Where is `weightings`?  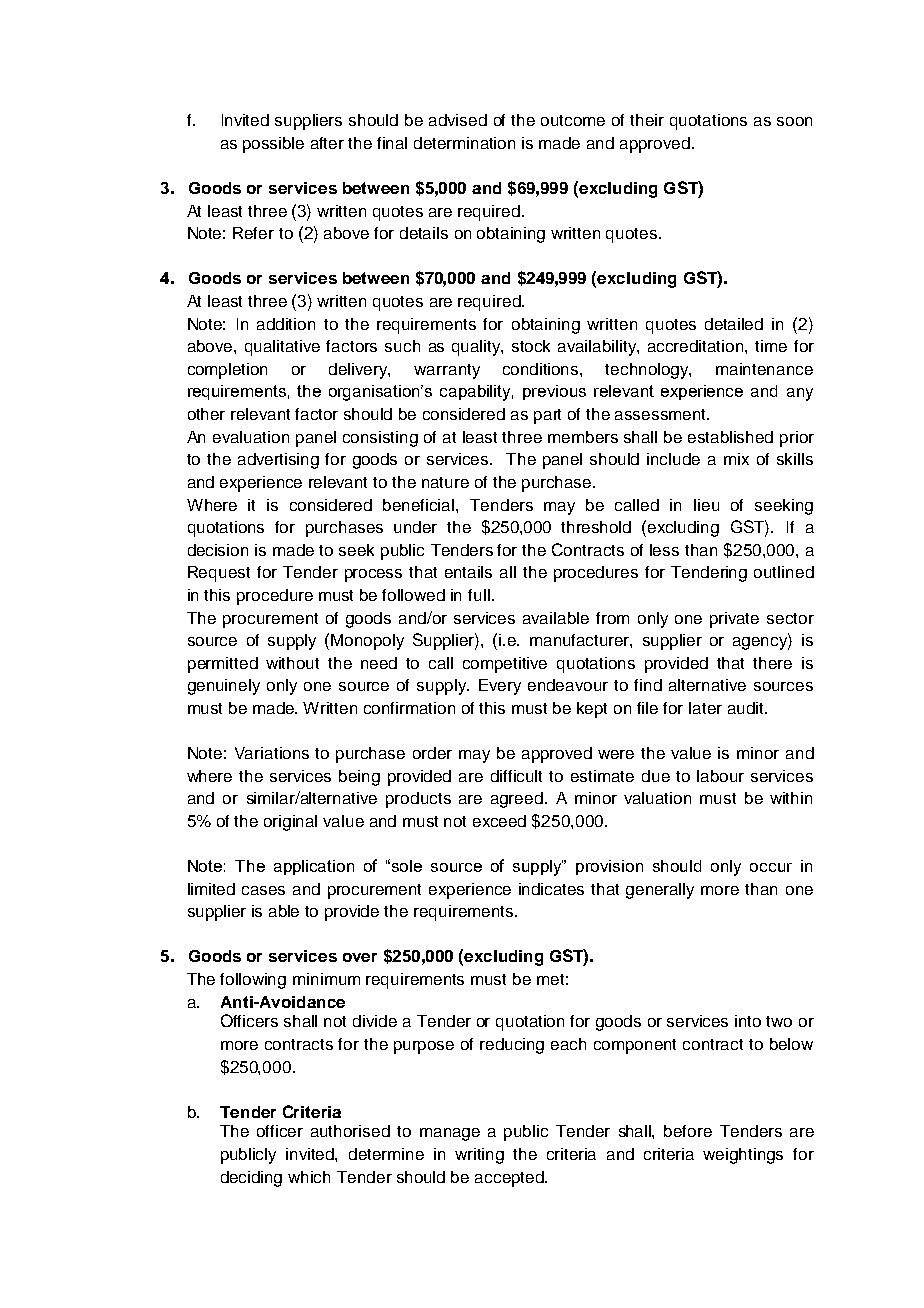 weightings is located at coordinates (743, 1156).
